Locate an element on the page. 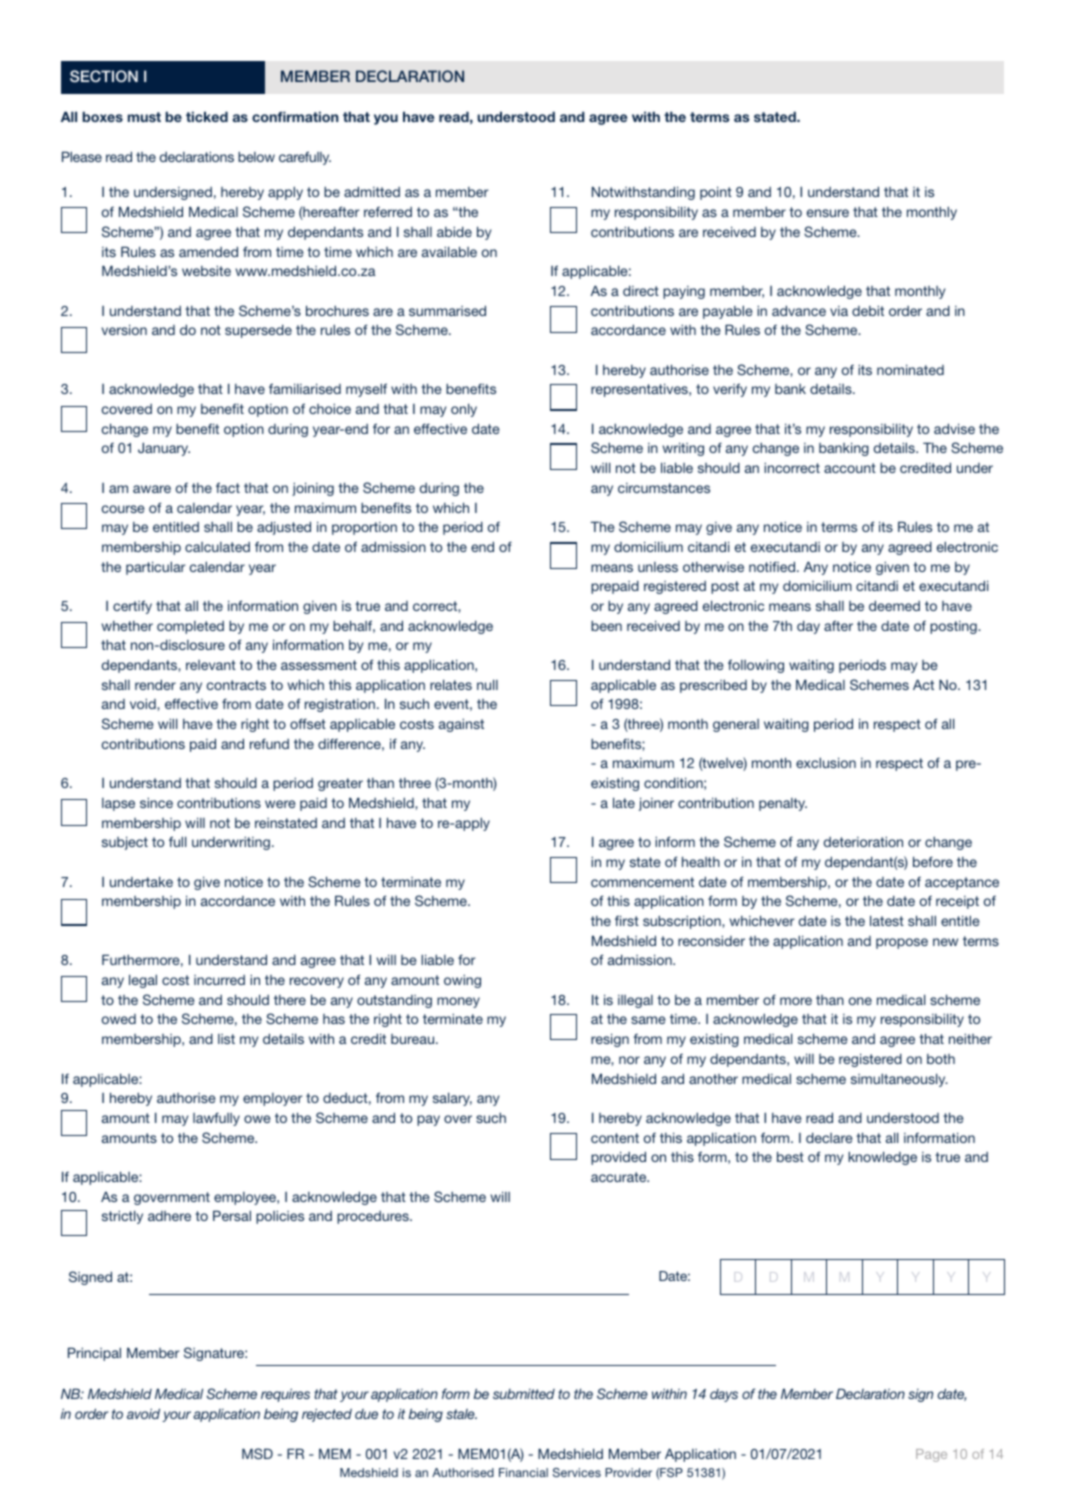 Image resolution: width=1065 pixels, height=1507 pixels. MSD is located at coordinates (257, 1453).
